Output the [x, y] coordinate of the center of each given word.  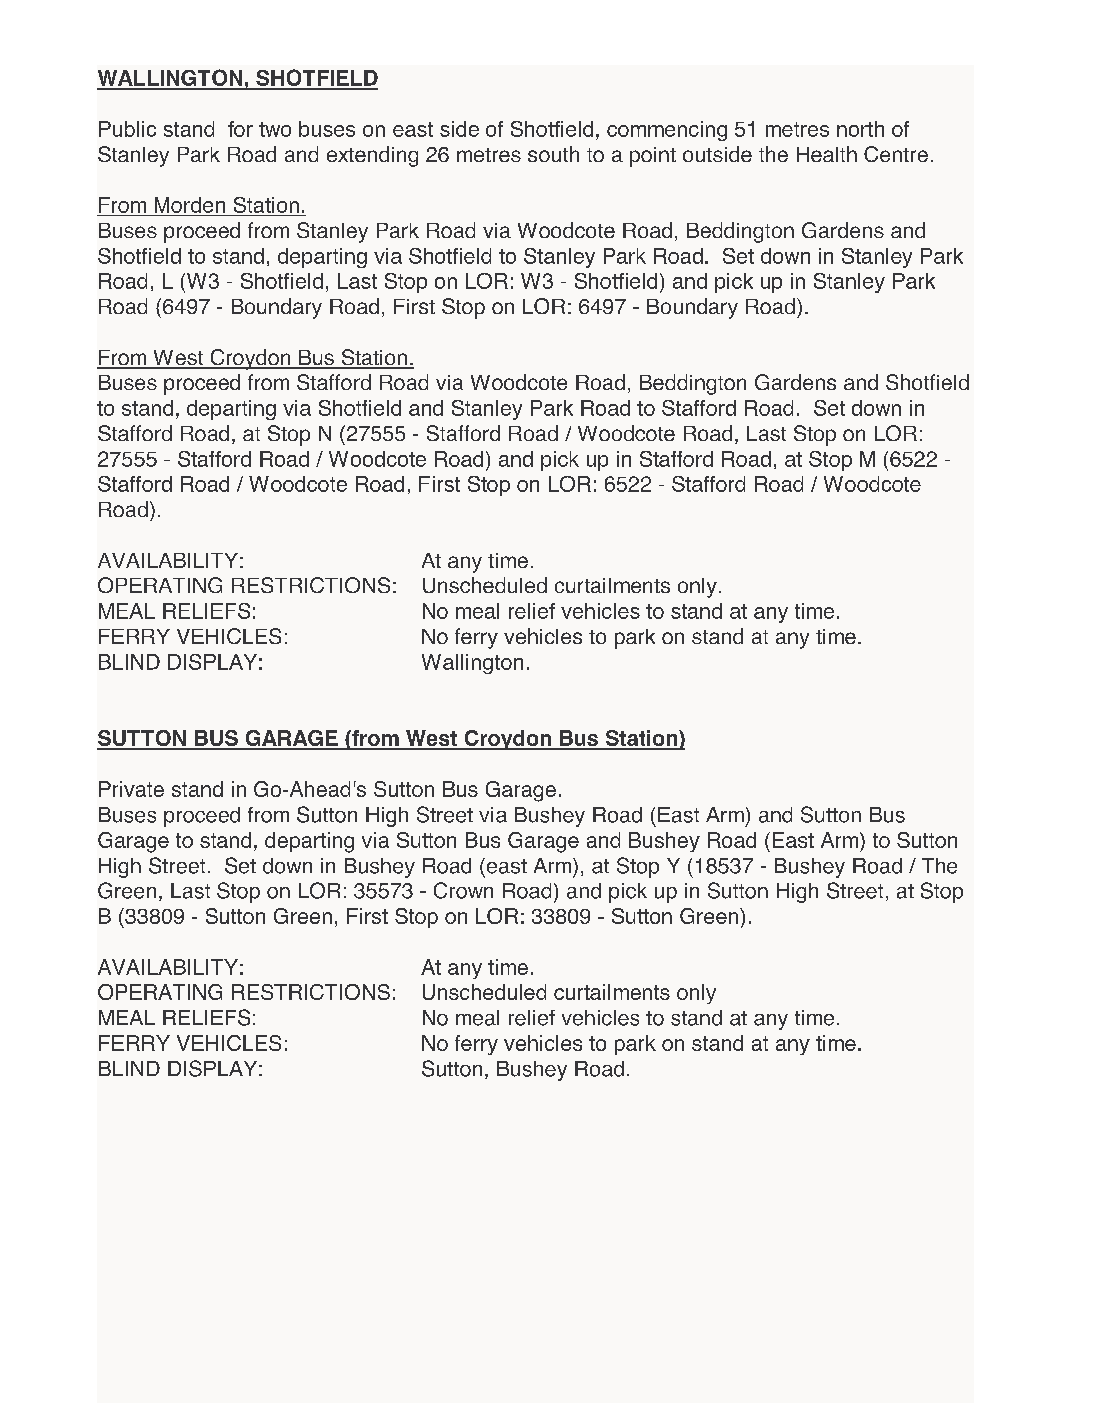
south [553, 154]
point [653, 157]
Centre [896, 154]
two [275, 129]
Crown [463, 890]
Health [827, 154]
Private [131, 789]
